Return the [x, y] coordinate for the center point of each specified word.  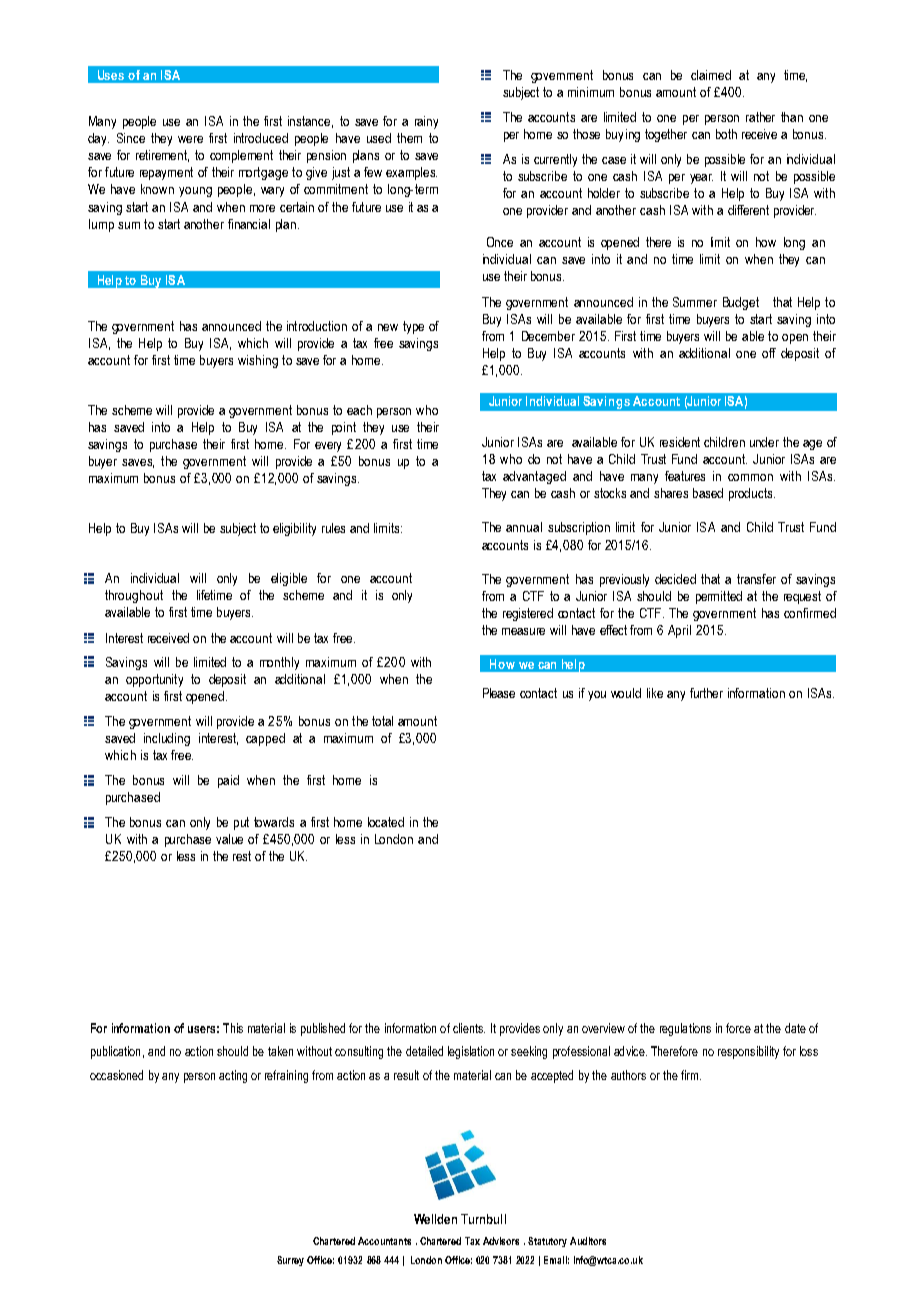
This [233, 1028]
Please [499, 693]
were [190, 139]
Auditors [588, 1241]
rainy [426, 122]
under [764, 442]
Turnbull [483, 1219]
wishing [258, 361]
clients [469, 1028]
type [413, 327]
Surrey [290, 1261]
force [738, 1028]
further [706, 693]
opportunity [154, 680]
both [726, 134]
